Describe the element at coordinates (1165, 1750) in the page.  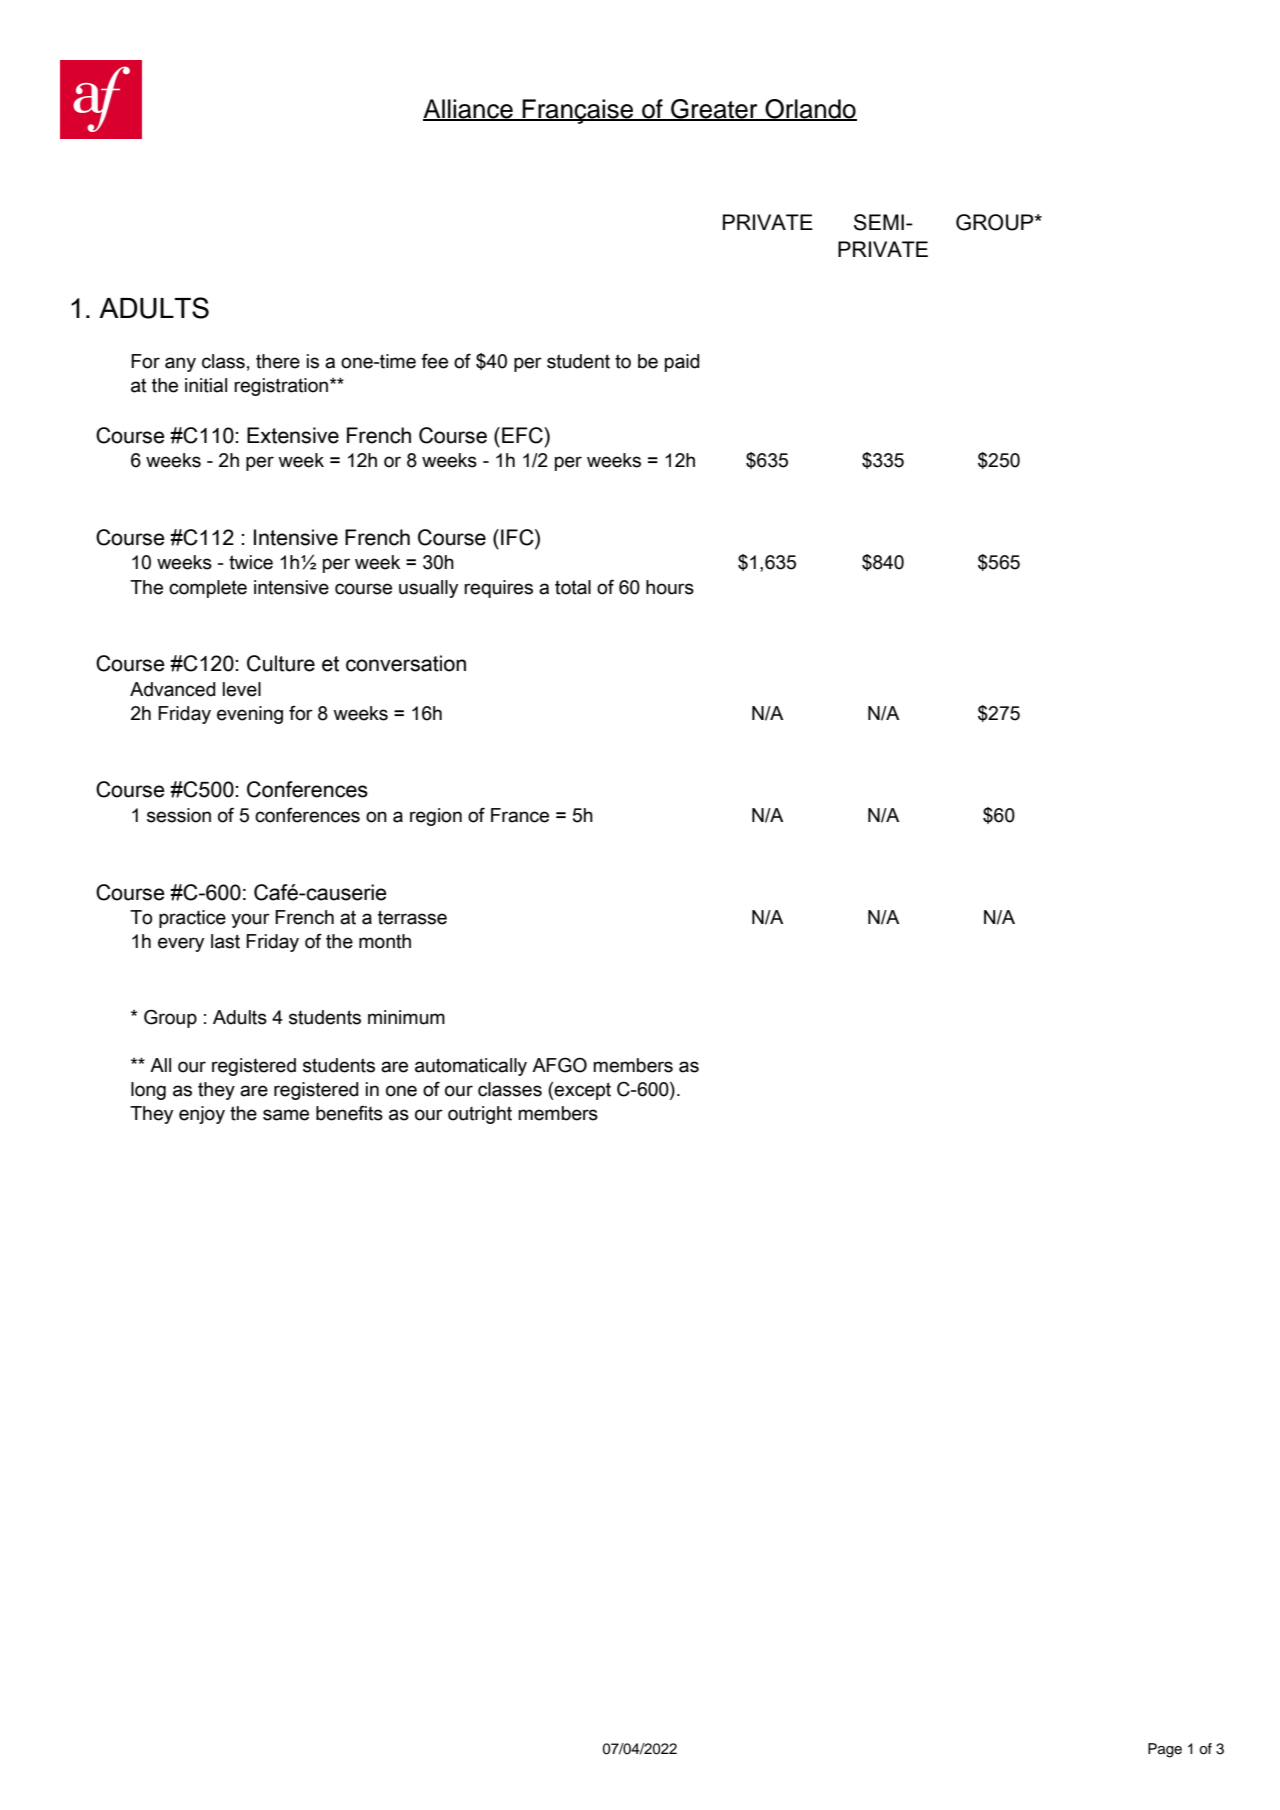
I see `Page` at that location.
